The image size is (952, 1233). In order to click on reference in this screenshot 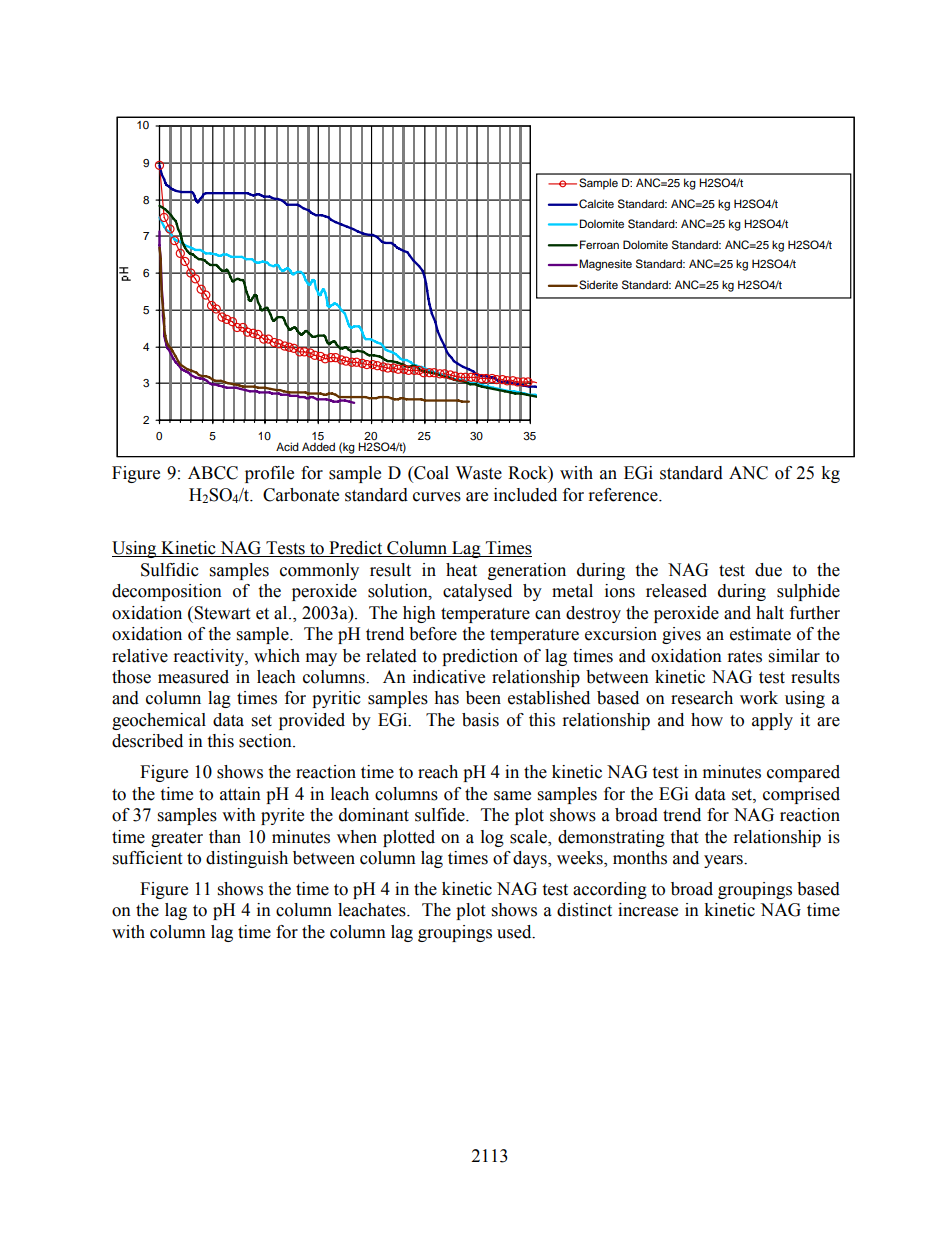, I will do `click(624, 495)`.
